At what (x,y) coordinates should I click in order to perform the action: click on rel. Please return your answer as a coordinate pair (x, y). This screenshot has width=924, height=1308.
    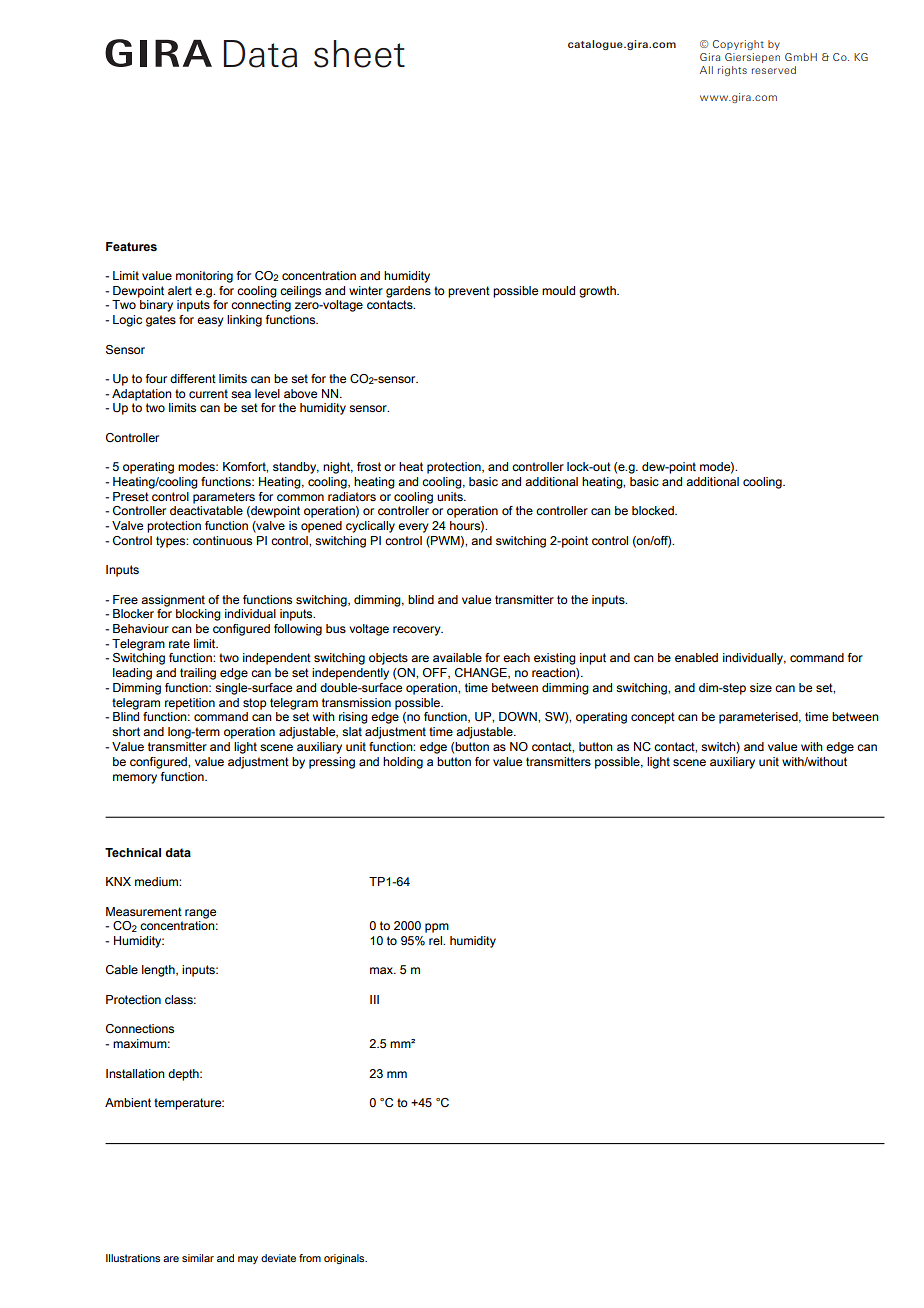
    Looking at the image, I should click on (436, 940).
